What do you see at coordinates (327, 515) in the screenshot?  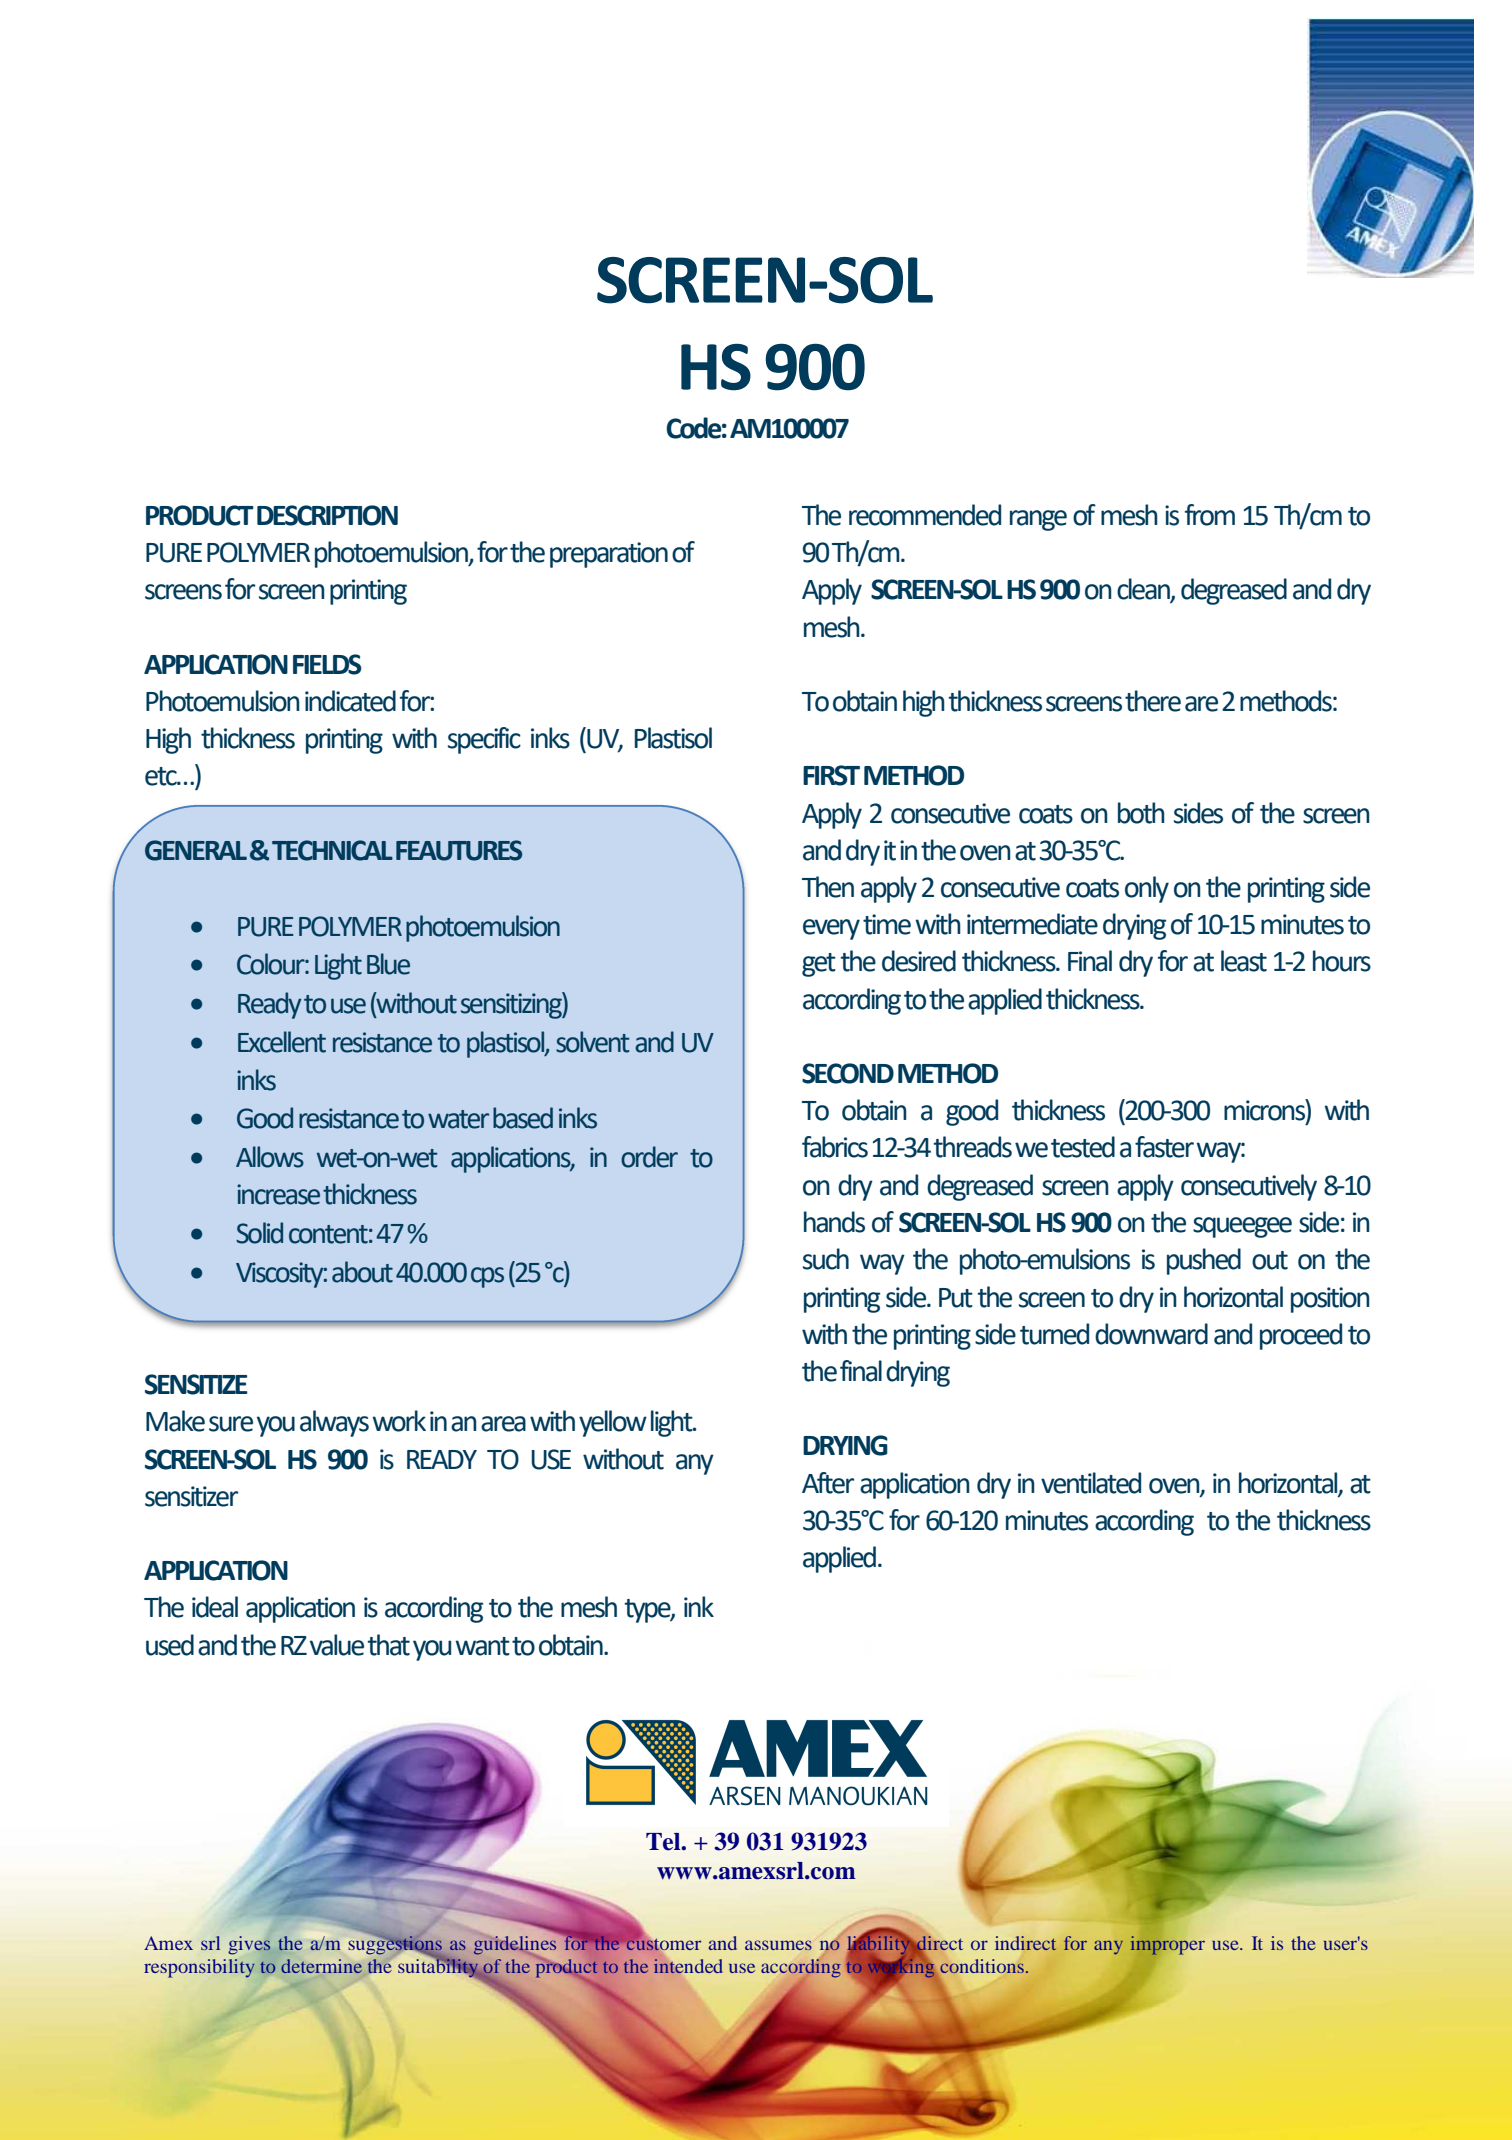 I see `DESCRIPTION` at bounding box center [327, 515].
